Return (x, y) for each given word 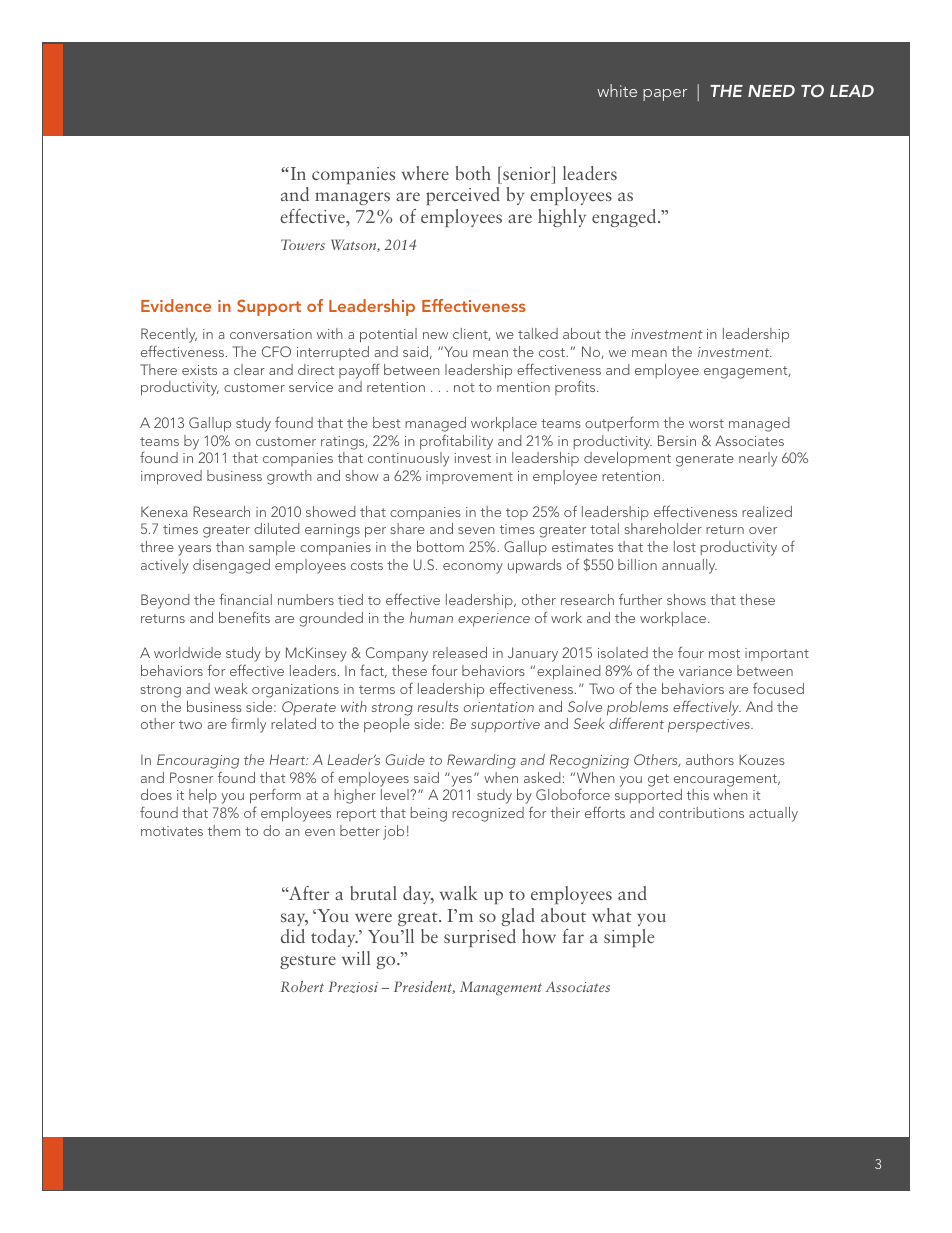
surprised (480, 938)
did (293, 936)
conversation (271, 334)
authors (710, 759)
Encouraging (198, 761)
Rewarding (481, 761)
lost (685, 546)
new (435, 335)
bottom (440, 546)
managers (352, 198)
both (473, 173)
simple (629, 938)
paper (665, 95)
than (230, 546)
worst (706, 423)
